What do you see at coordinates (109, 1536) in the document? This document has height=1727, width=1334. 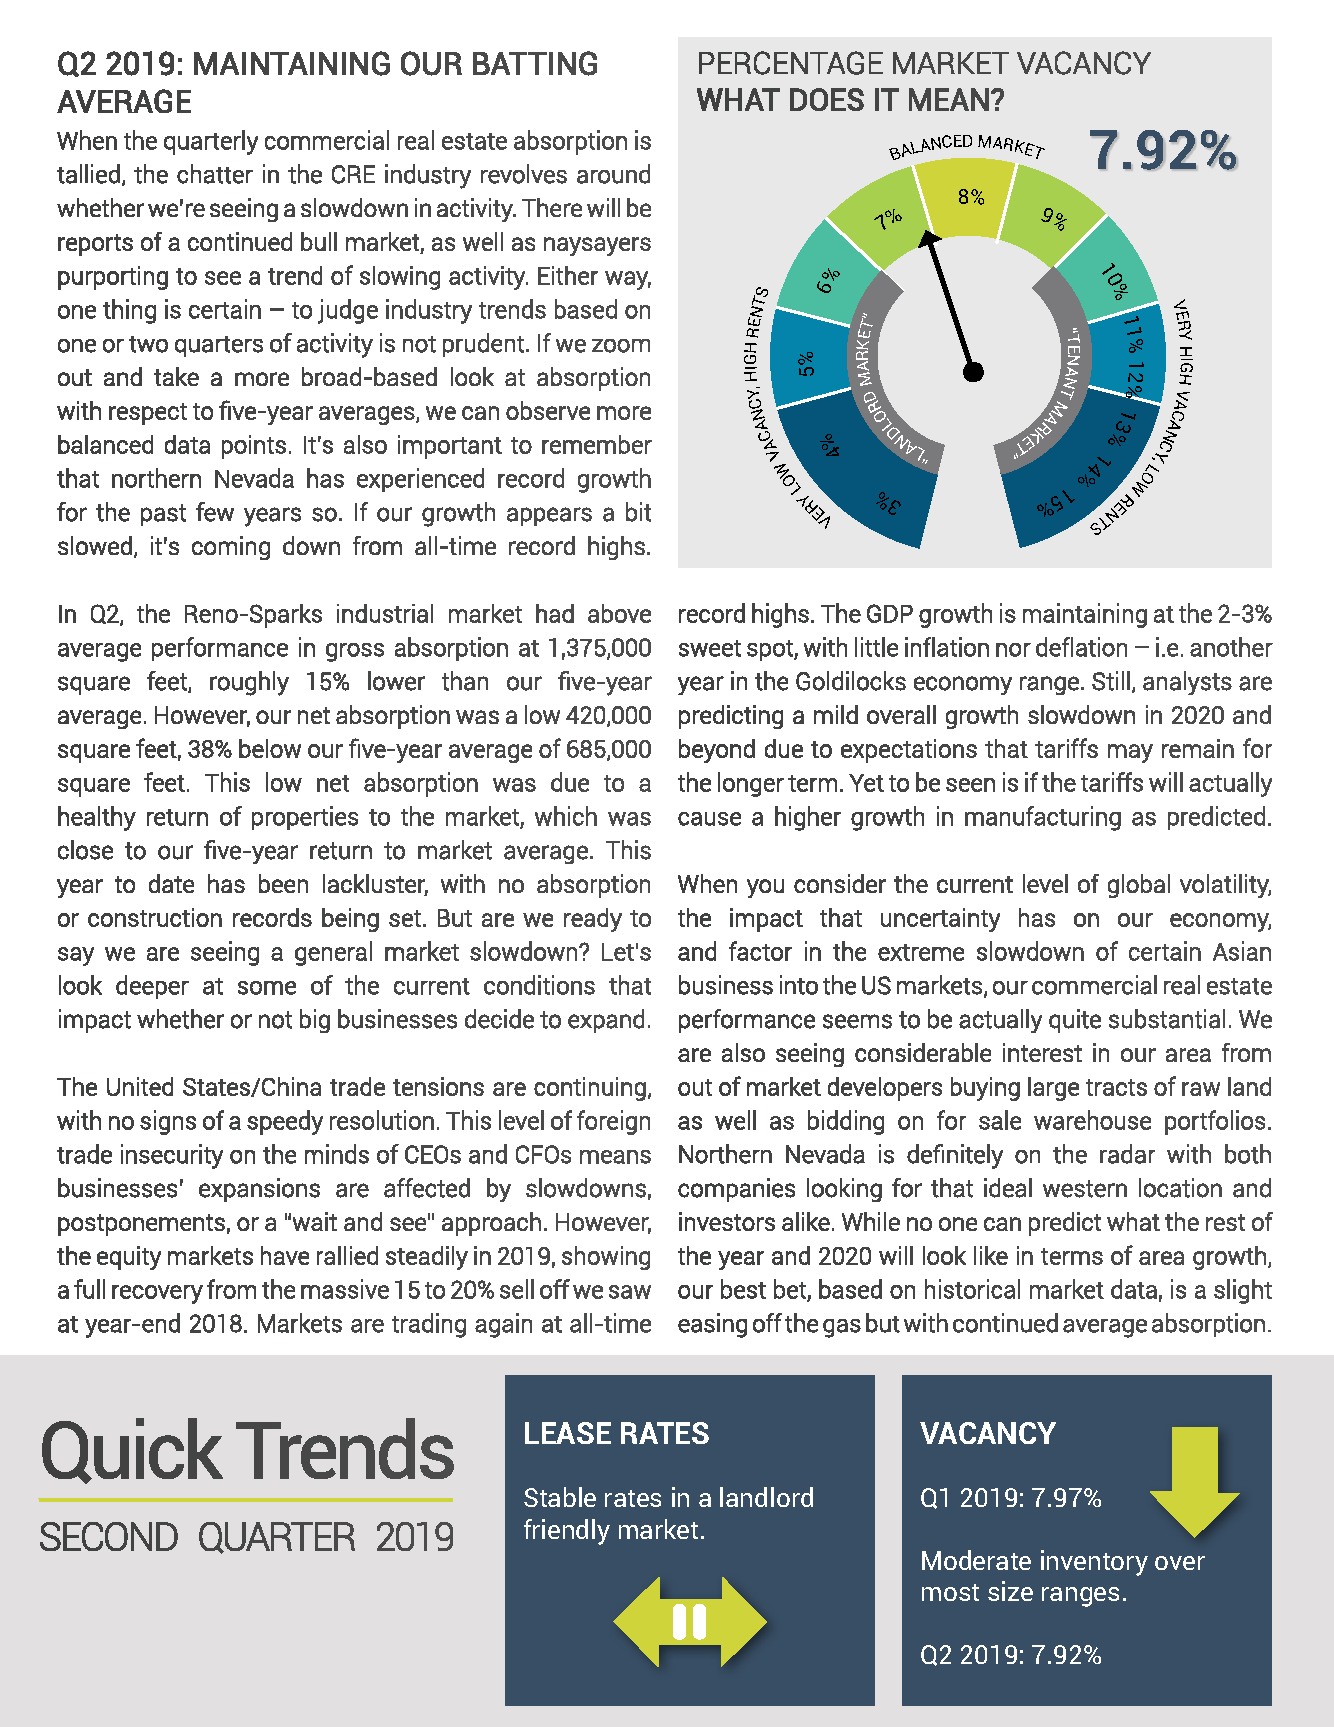 I see `SECOND` at bounding box center [109, 1536].
